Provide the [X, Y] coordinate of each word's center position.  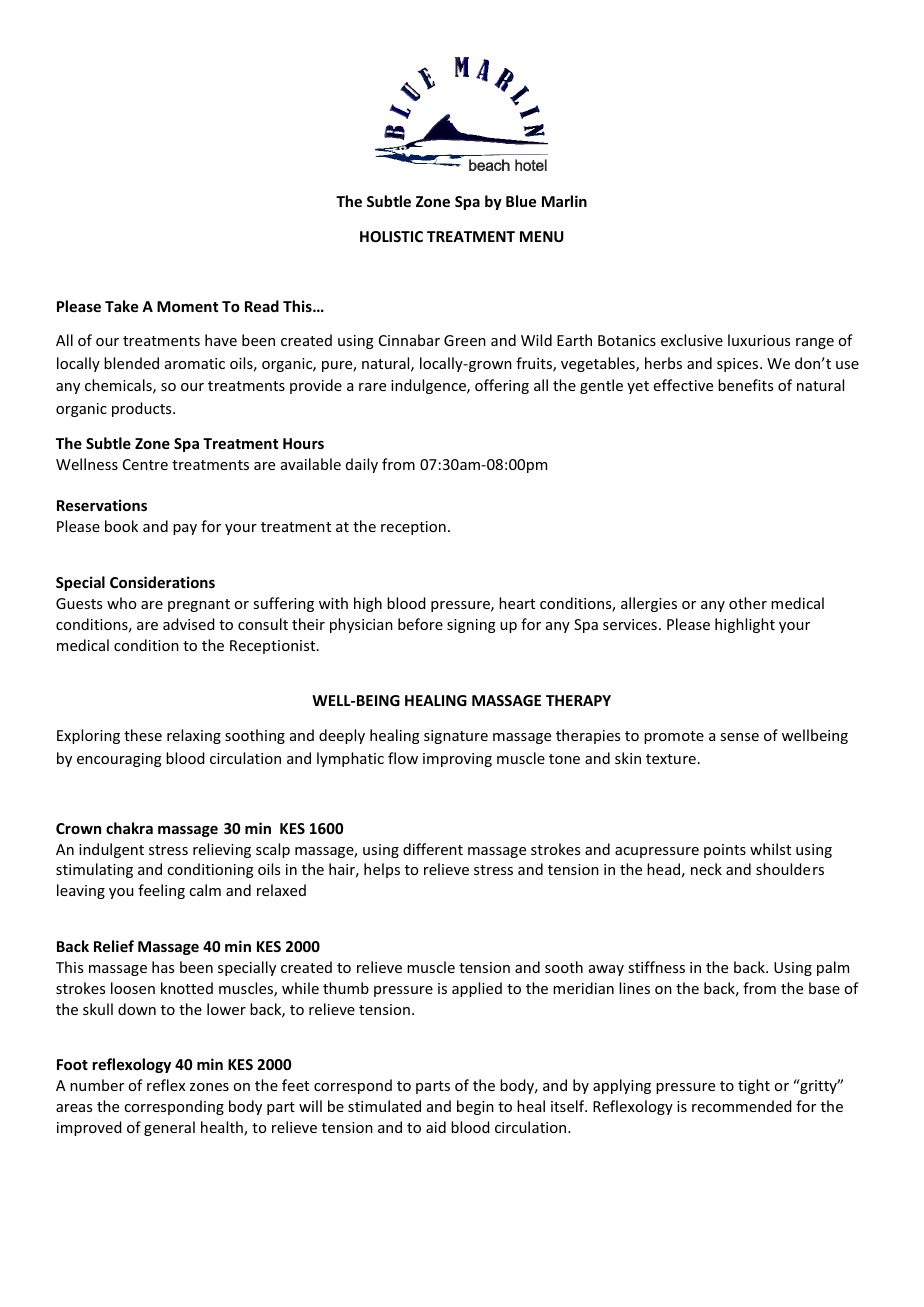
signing [471, 626]
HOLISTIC [391, 236]
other [748, 603]
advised [189, 624]
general [169, 1128]
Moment [187, 306]
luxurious [759, 340]
